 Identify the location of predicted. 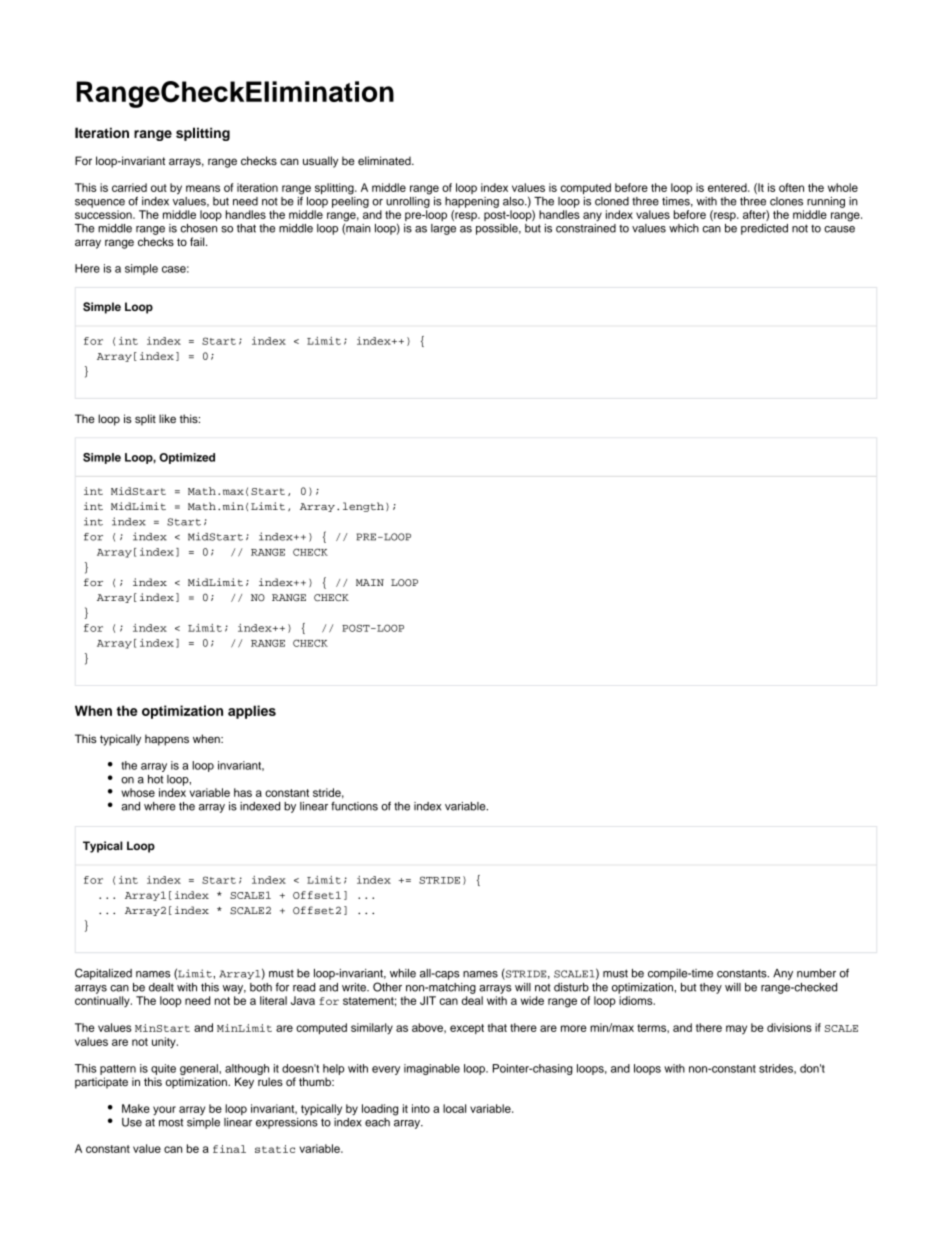
(764, 229).
